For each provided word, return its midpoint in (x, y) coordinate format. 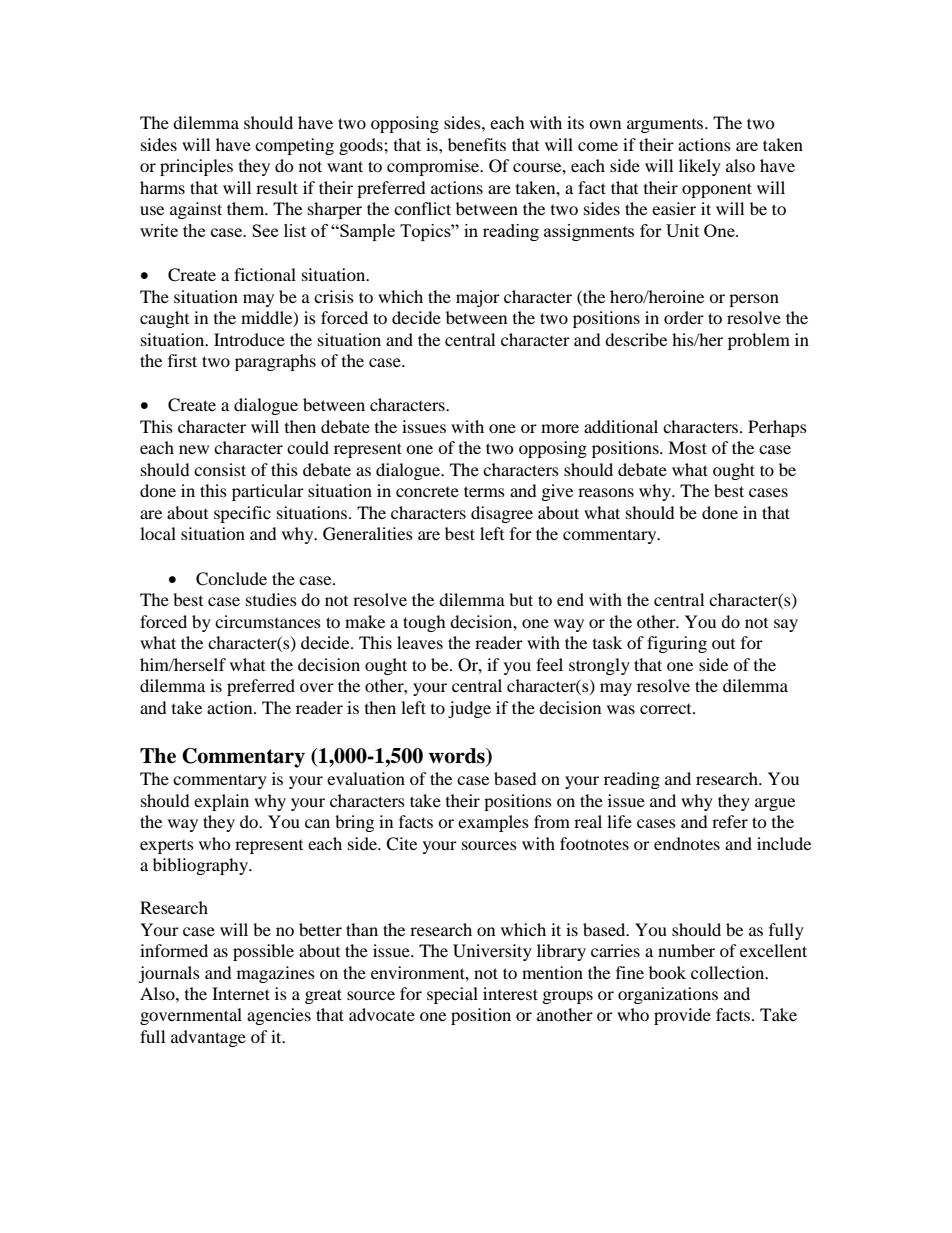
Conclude (231, 579)
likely (700, 167)
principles (196, 167)
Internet (241, 993)
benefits (477, 144)
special (452, 995)
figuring (677, 644)
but (521, 599)
